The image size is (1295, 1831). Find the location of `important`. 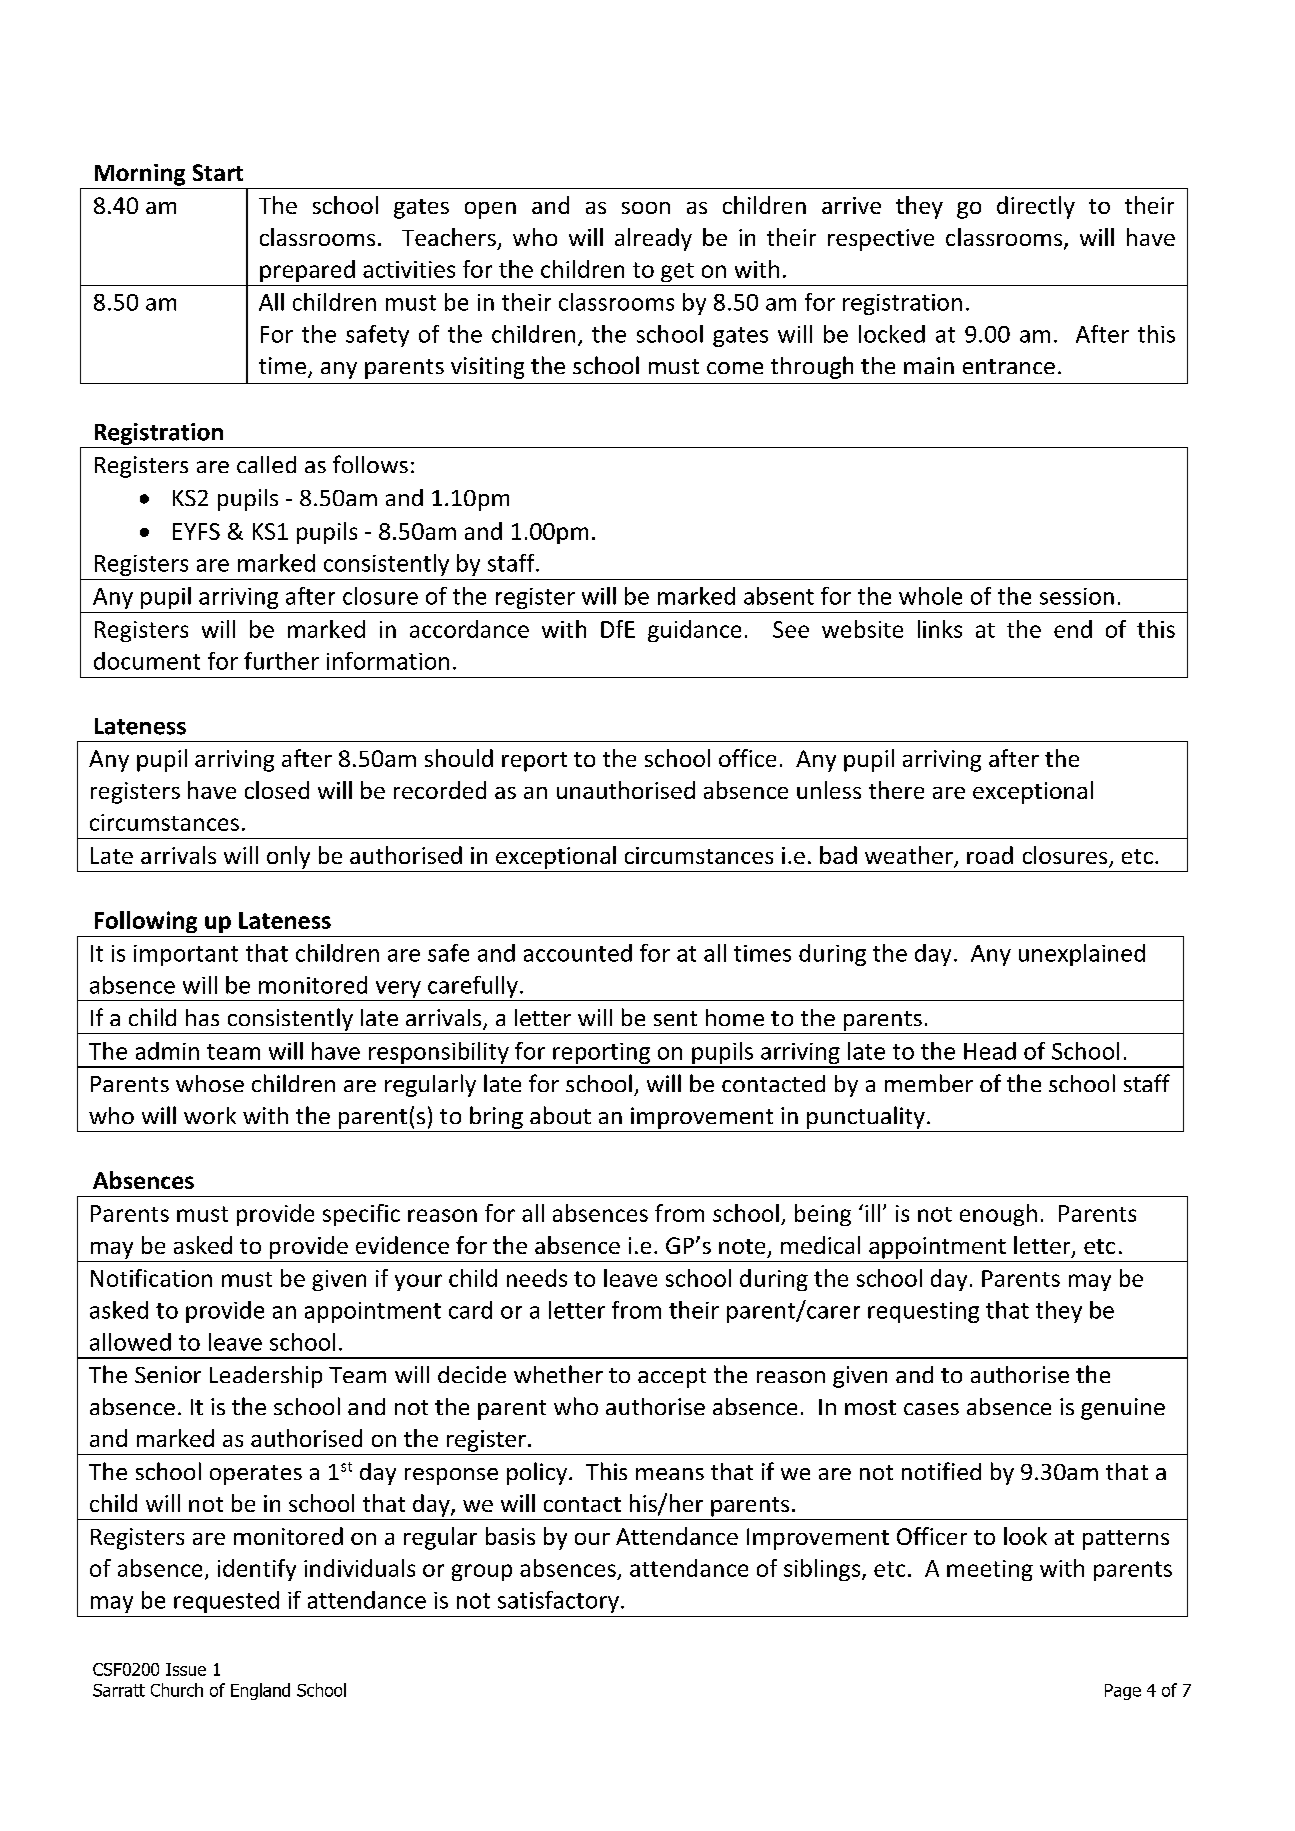

important is located at coordinates (186, 955).
